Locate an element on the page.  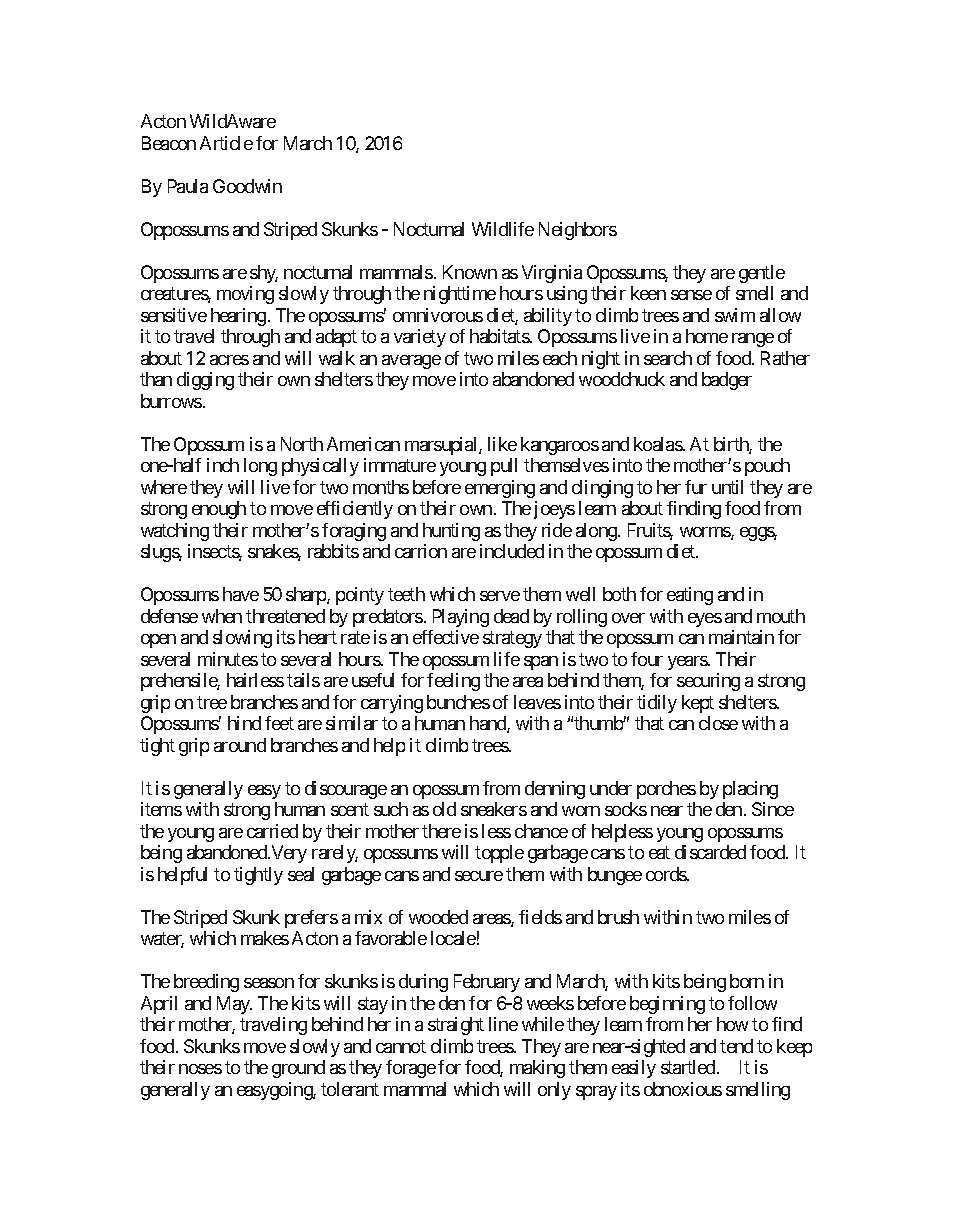
ground is located at coordinates (298, 1069).
